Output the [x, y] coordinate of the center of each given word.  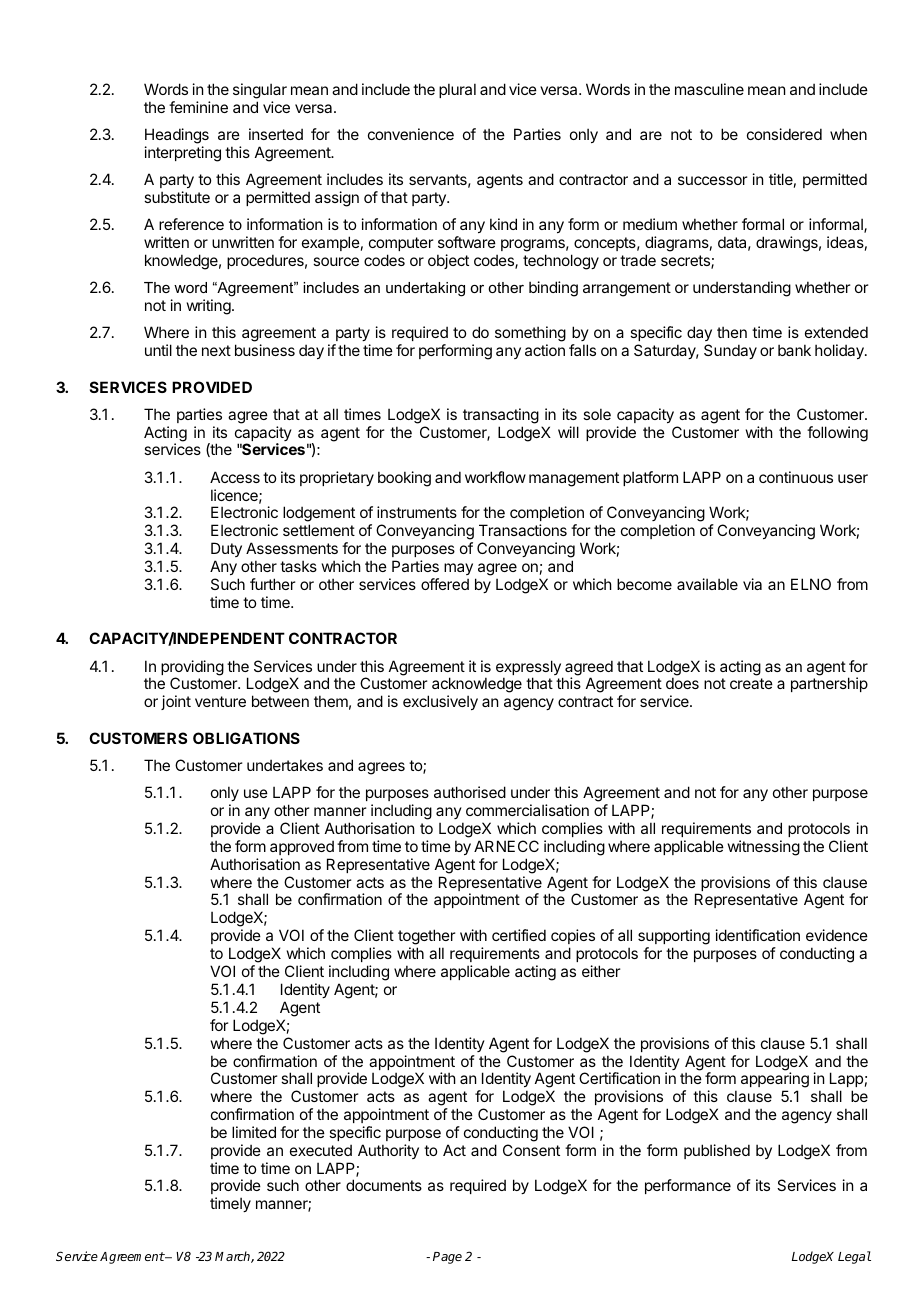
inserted [276, 134]
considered [784, 134]
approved [302, 847]
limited [254, 1132]
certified [519, 935]
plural [457, 90]
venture [220, 701]
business [265, 350]
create [751, 683]
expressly [529, 669]
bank [794, 350]
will [568, 432]
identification [758, 935]
